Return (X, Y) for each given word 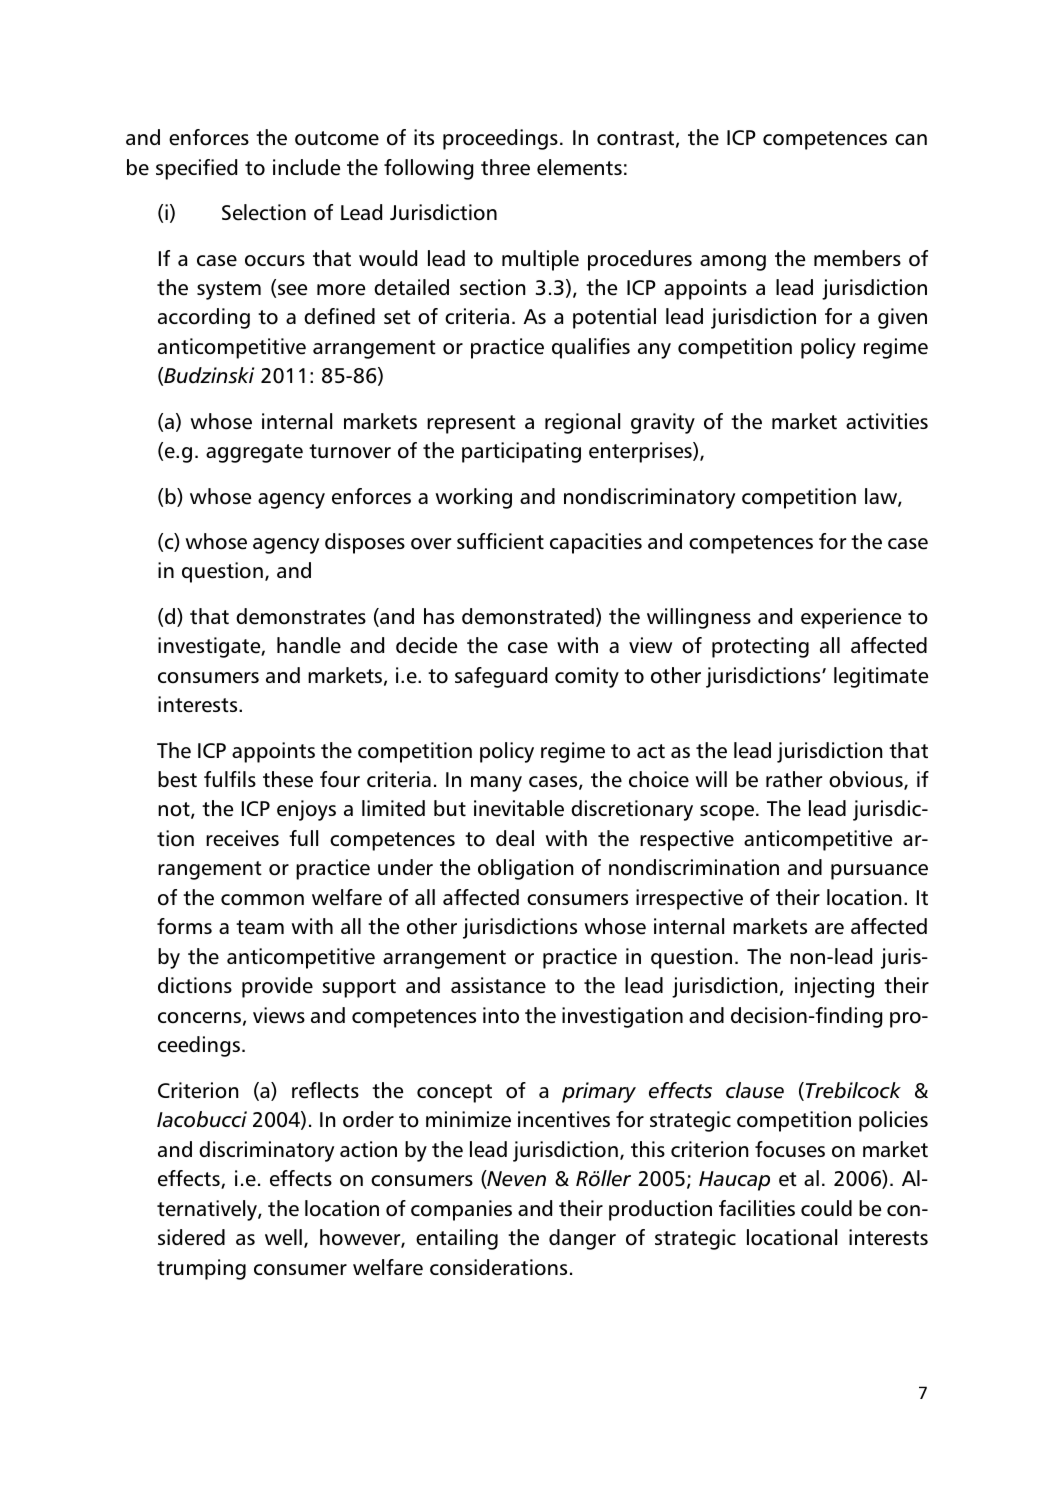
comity (587, 677)
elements (579, 167)
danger (582, 1239)
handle (309, 645)
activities (887, 421)
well (283, 1237)
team (260, 927)
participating (521, 452)
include (306, 167)
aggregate (254, 453)
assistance (498, 985)
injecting (834, 987)
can (911, 139)
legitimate (881, 677)
